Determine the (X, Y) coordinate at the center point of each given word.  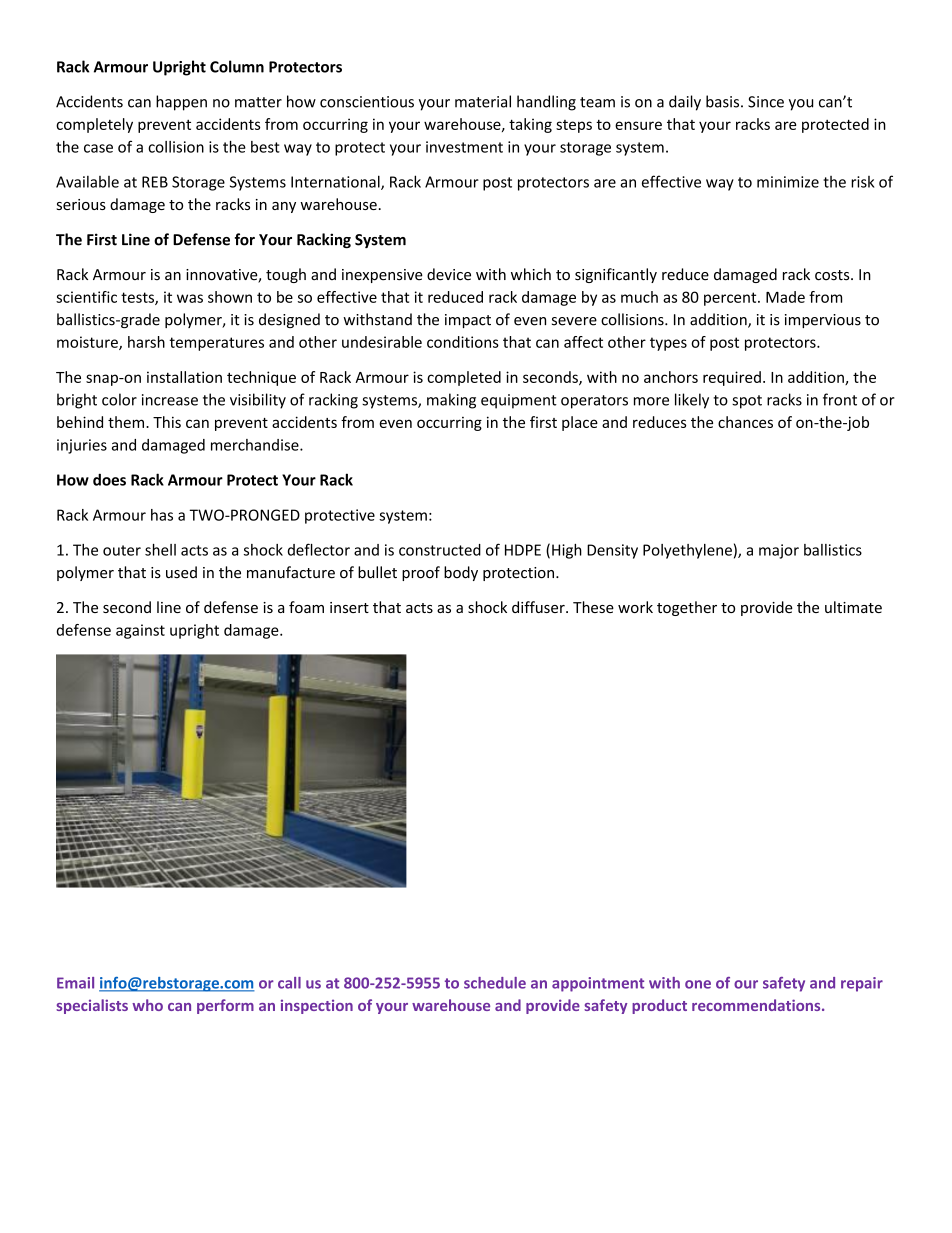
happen (181, 103)
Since (766, 102)
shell (160, 550)
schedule (495, 983)
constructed (440, 550)
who (147, 1005)
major (779, 551)
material (483, 101)
